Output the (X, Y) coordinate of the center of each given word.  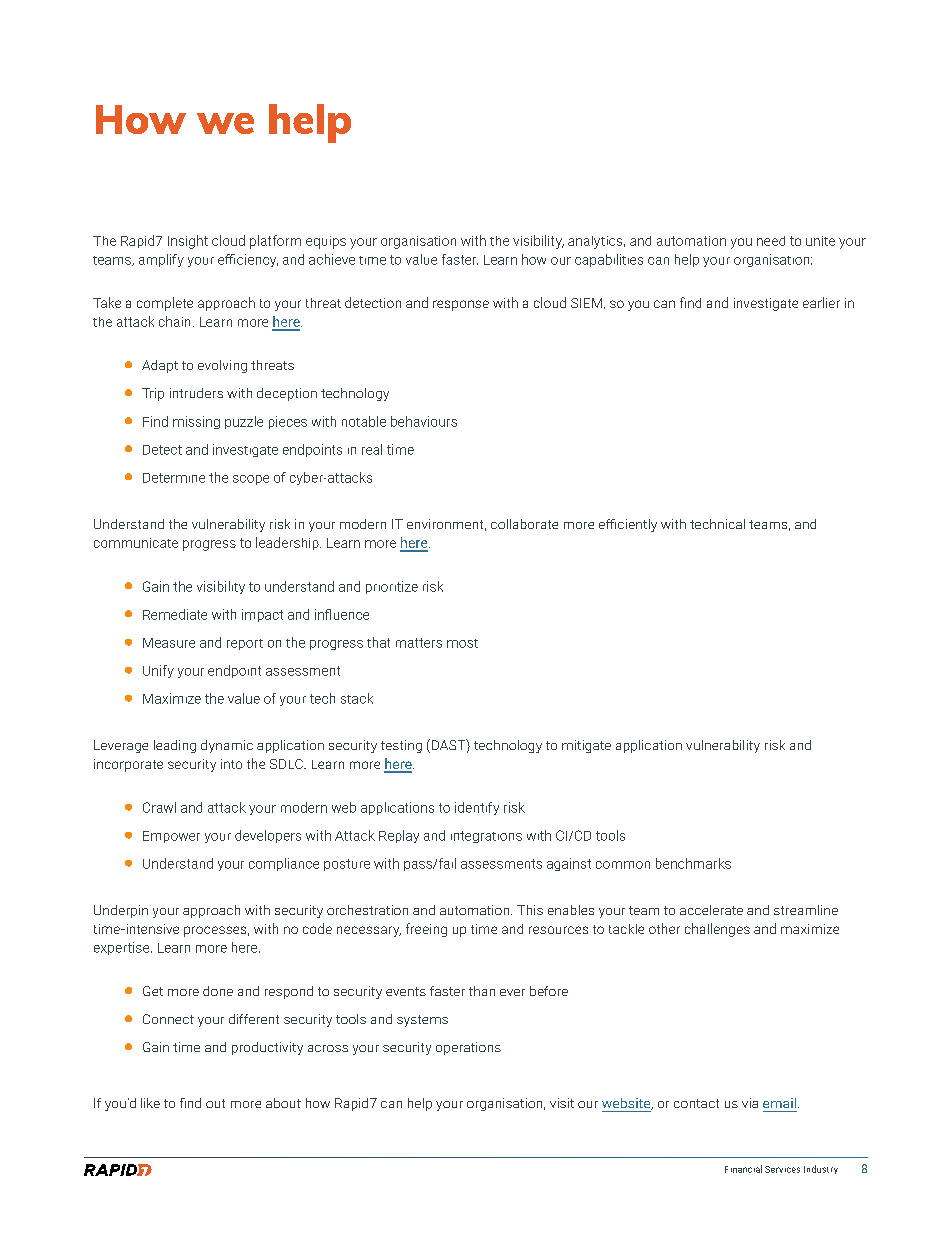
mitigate (586, 746)
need (771, 241)
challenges (717, 930)
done (218, 991)
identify (477, 808)
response (461, 305)
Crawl (159, 807)
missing (196, 422)
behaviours (424, 421)
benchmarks (693, 863)
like (150, 1103)
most (462, 643)
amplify (161, 260)
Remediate (175, 614)
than (482, 991)
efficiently (628, 525)
